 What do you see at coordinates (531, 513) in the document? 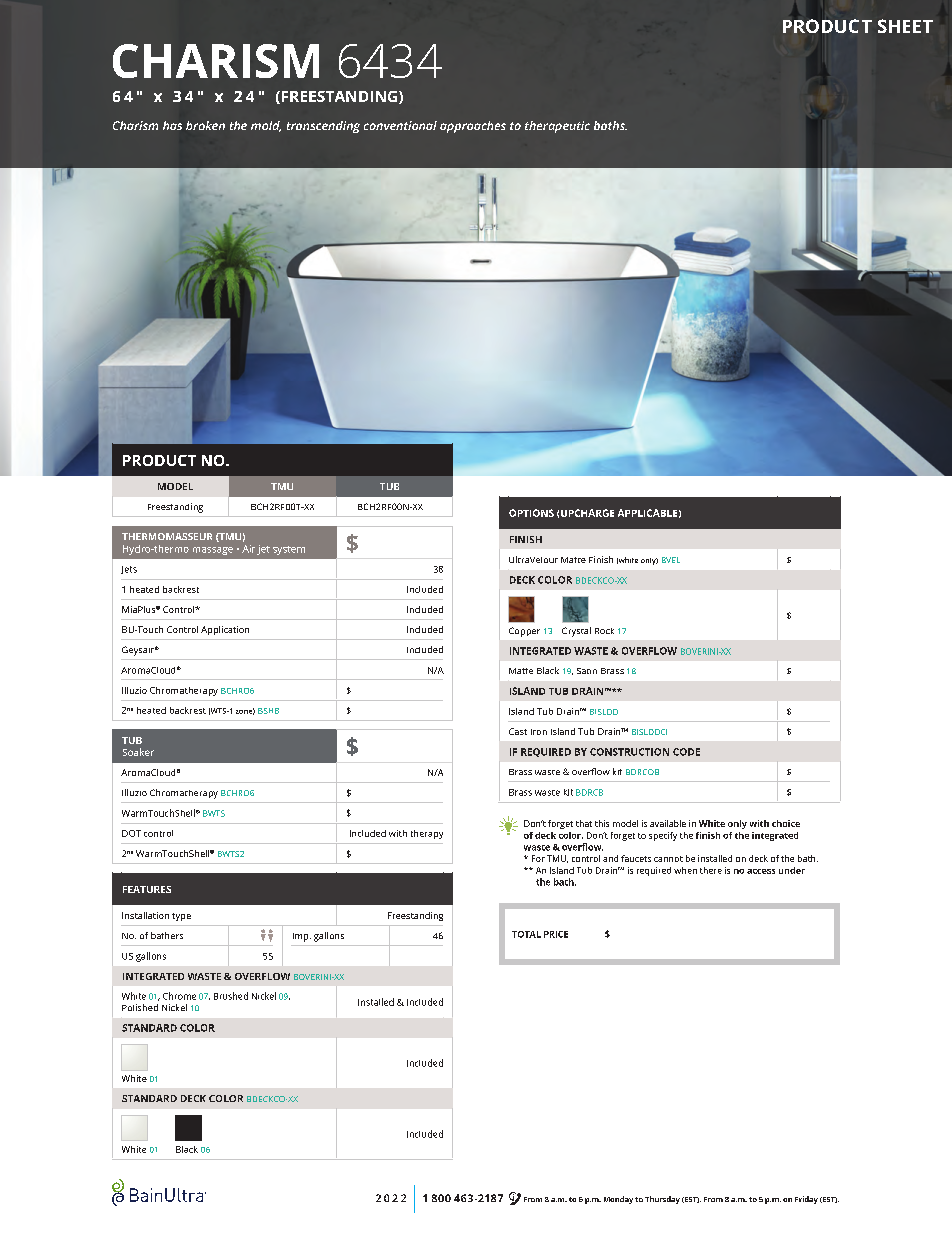
I see `OPTIONS` at bounding box center [531, 513].
